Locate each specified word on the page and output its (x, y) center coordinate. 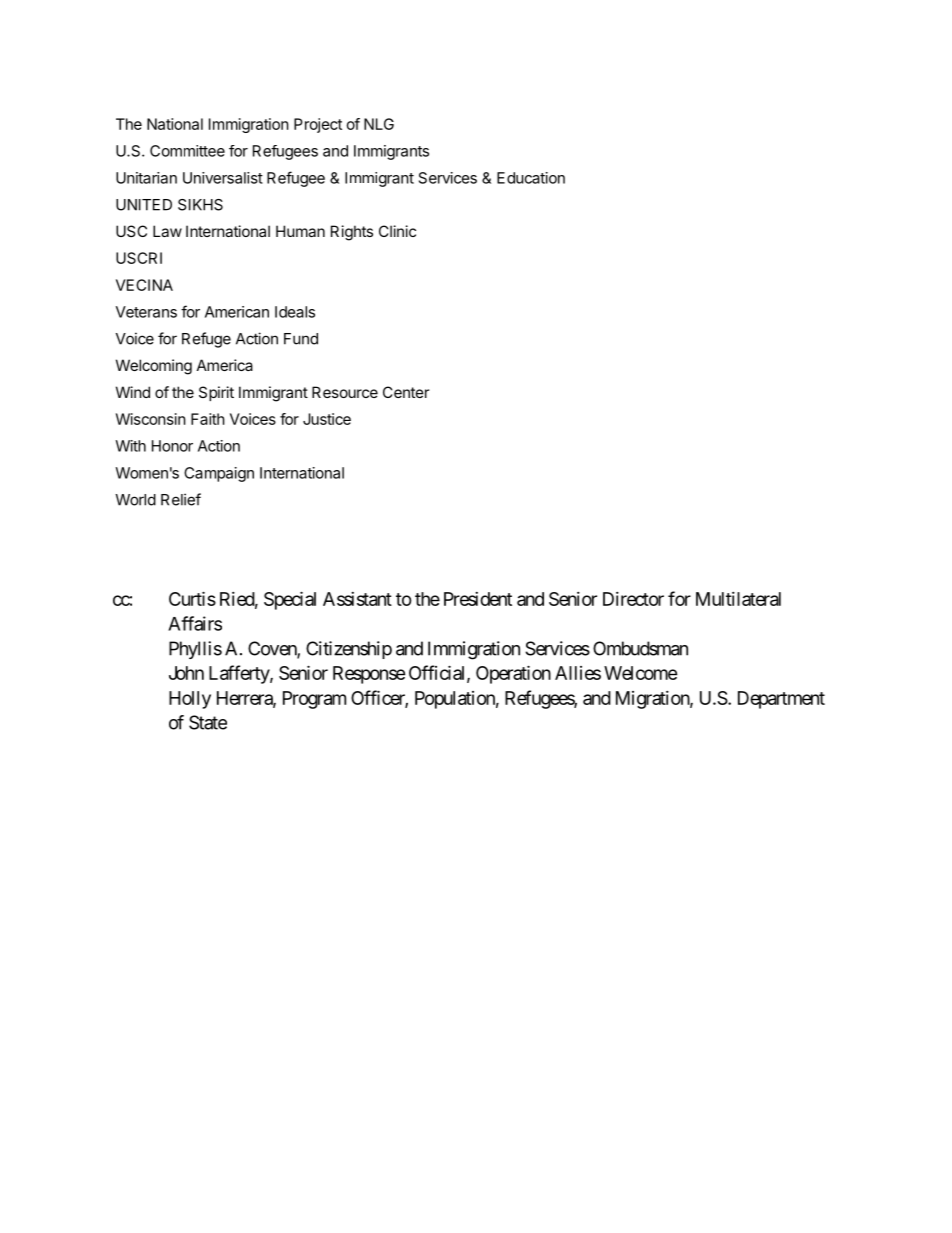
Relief (181, 499)
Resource (345, 392)
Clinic (397, 231)
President (478, 599)
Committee (187, 151)
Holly (190, 700)
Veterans (146, 312)
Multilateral (738, 599)
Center (406, 392)
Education (531, 178)
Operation (513, 674)
